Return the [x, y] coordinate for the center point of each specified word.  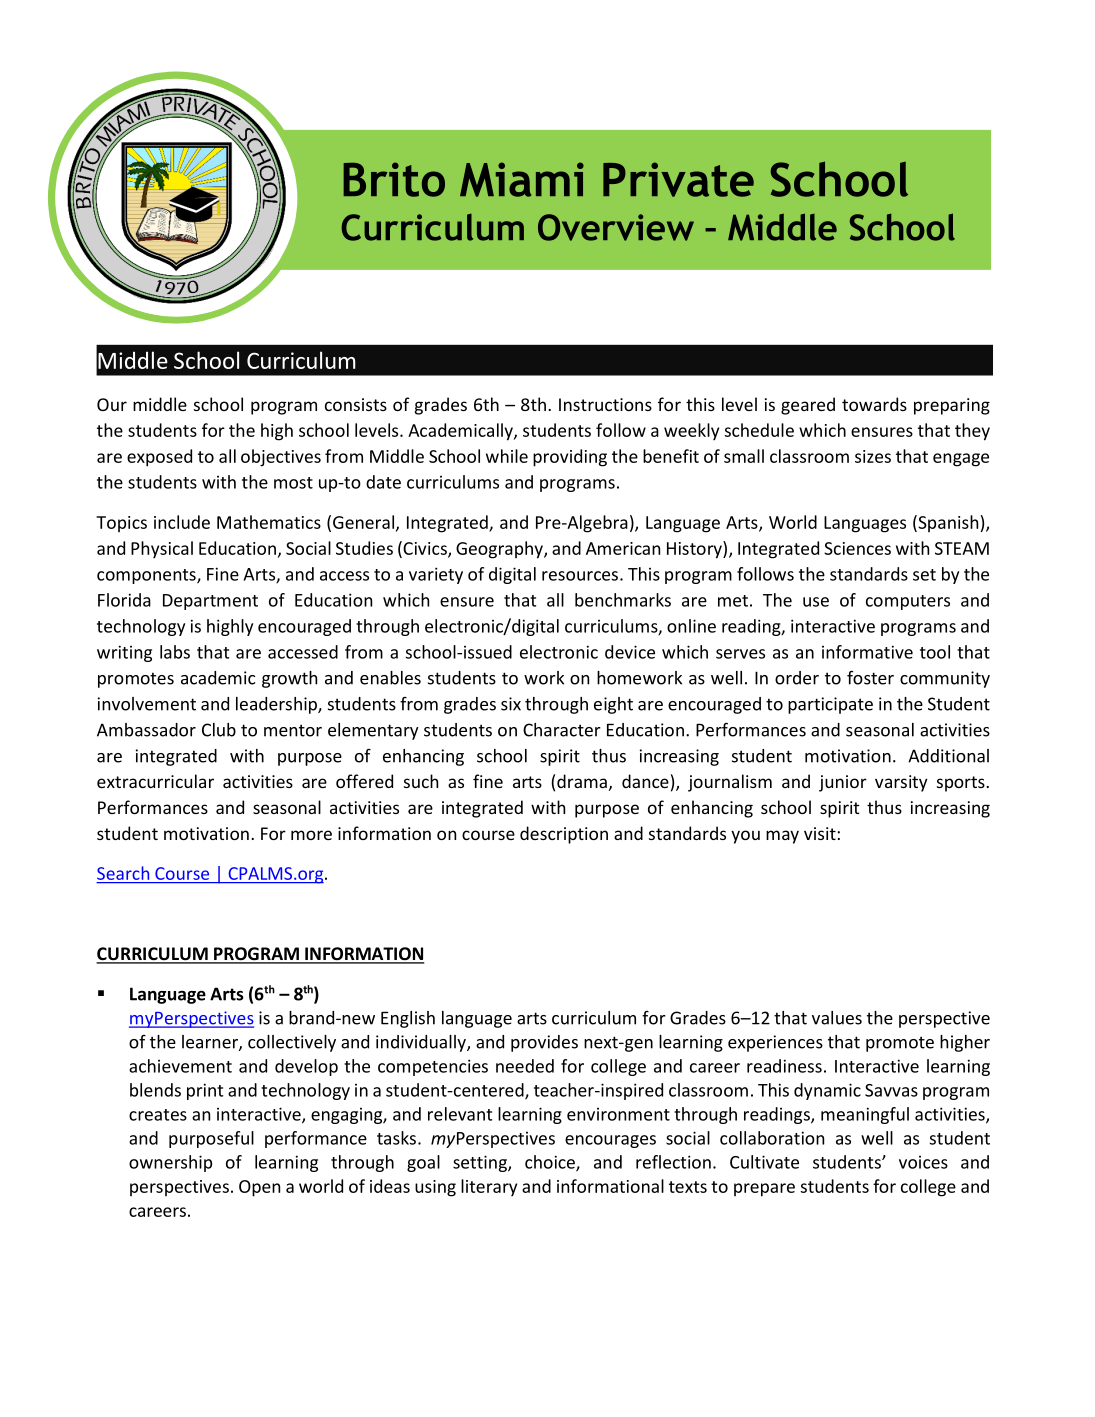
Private [678, 179]
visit [820, 833]
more [311, 835]
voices [923, 1162]
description [564, 835]
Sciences [857, 548]
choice [551, 1163]
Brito [394, 179]
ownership [170, 1163]
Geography [500, 550]
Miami [522, 179]
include [182, 522]
